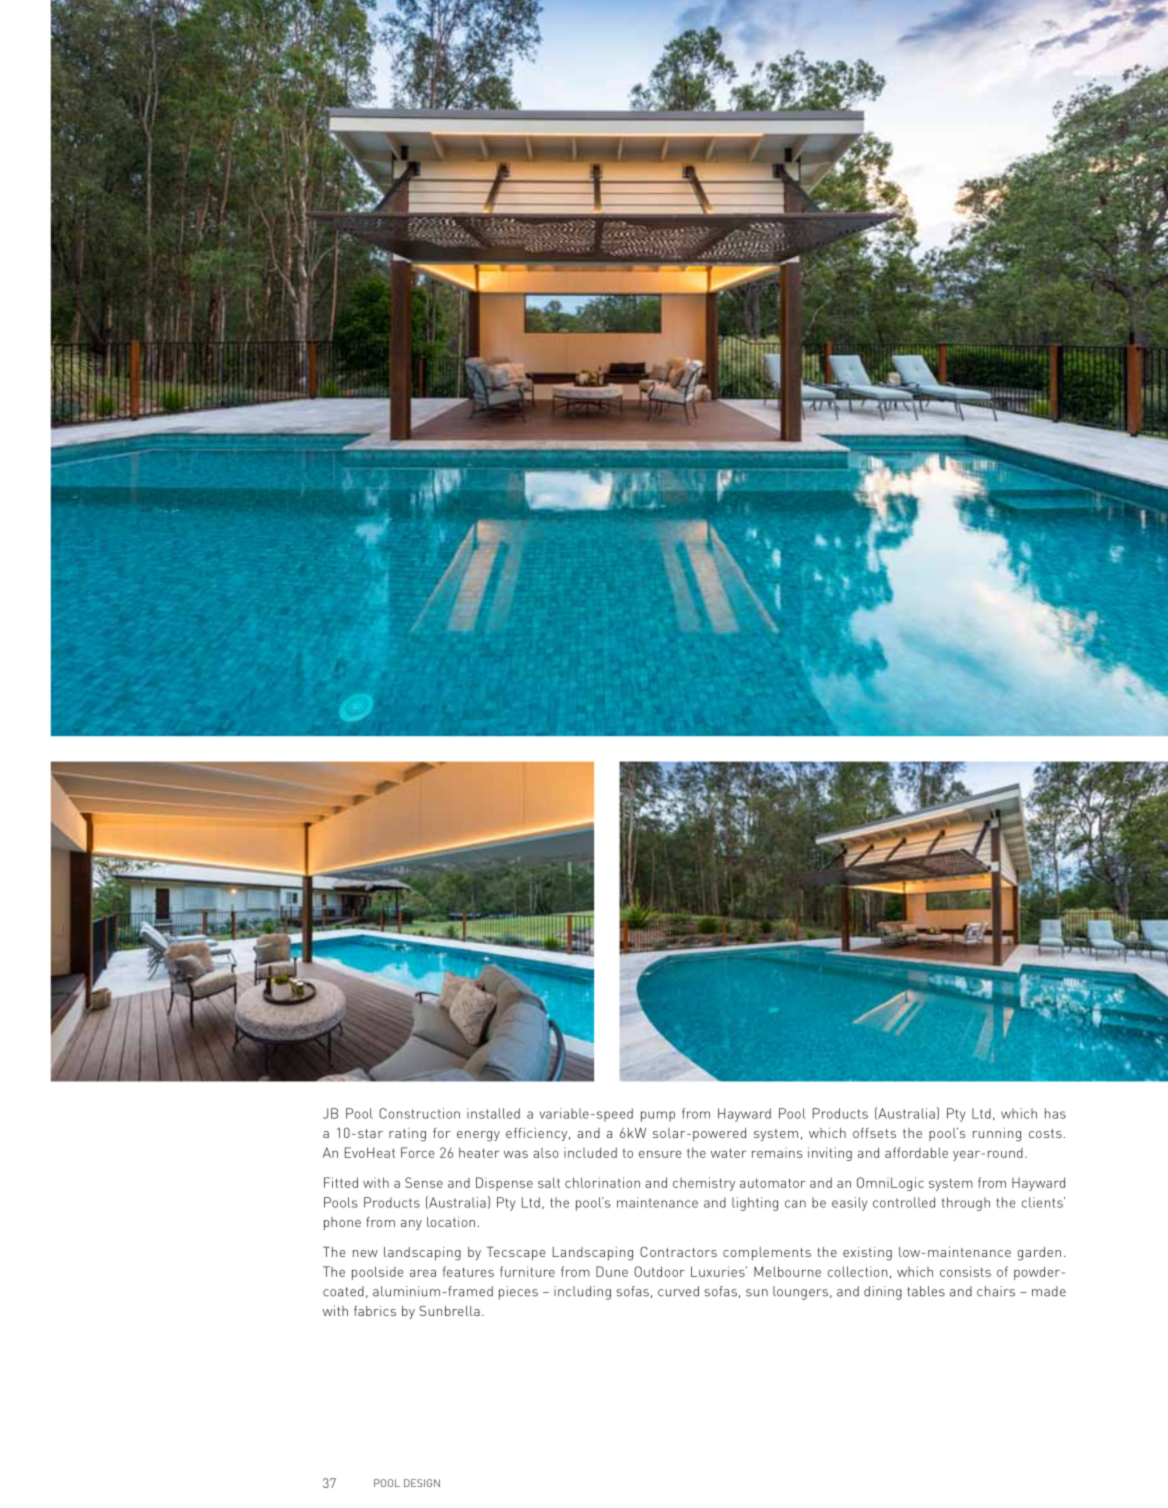 This document has height=1508, width=1168. What do you see at coordinates (926, 1291) in the document?
I see `tables` at bounding box center [926, 1291].
